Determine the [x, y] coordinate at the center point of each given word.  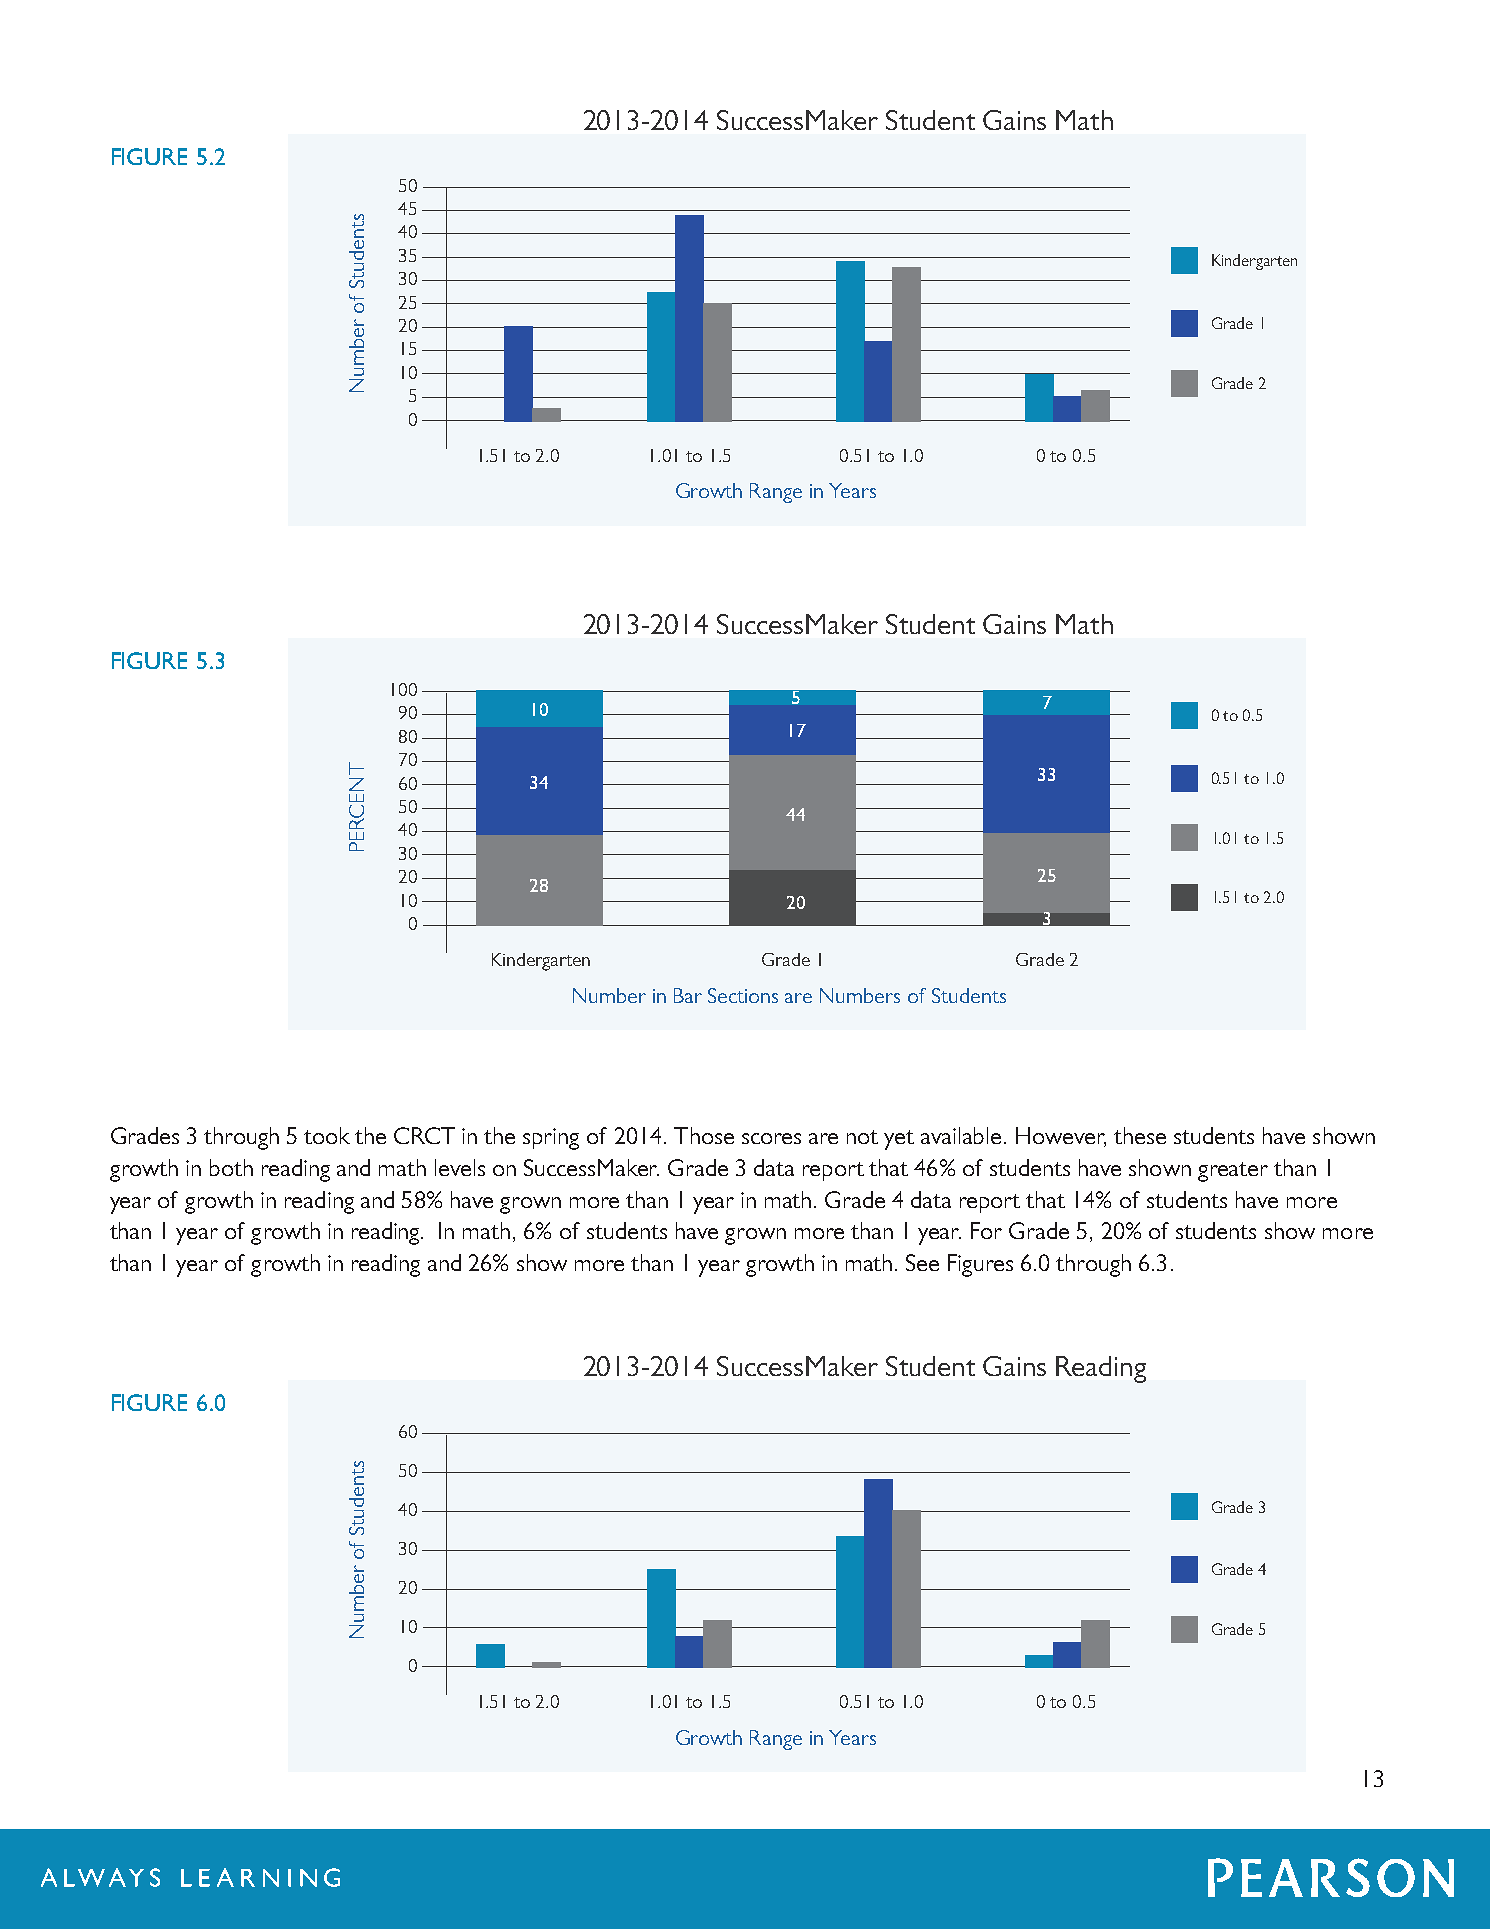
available [961, 1135]
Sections [743, 995]
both [231, 1167]
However [1061, 1137]
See [922, 1262]
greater [1233, 1172]
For [986, 1230]
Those [704, 1135]
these [1140, 1135]
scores [771, 1138]
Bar [688, 995]
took [327, 1135]
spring [551, 1139]
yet [899, 1140]
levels [460, 1167]
